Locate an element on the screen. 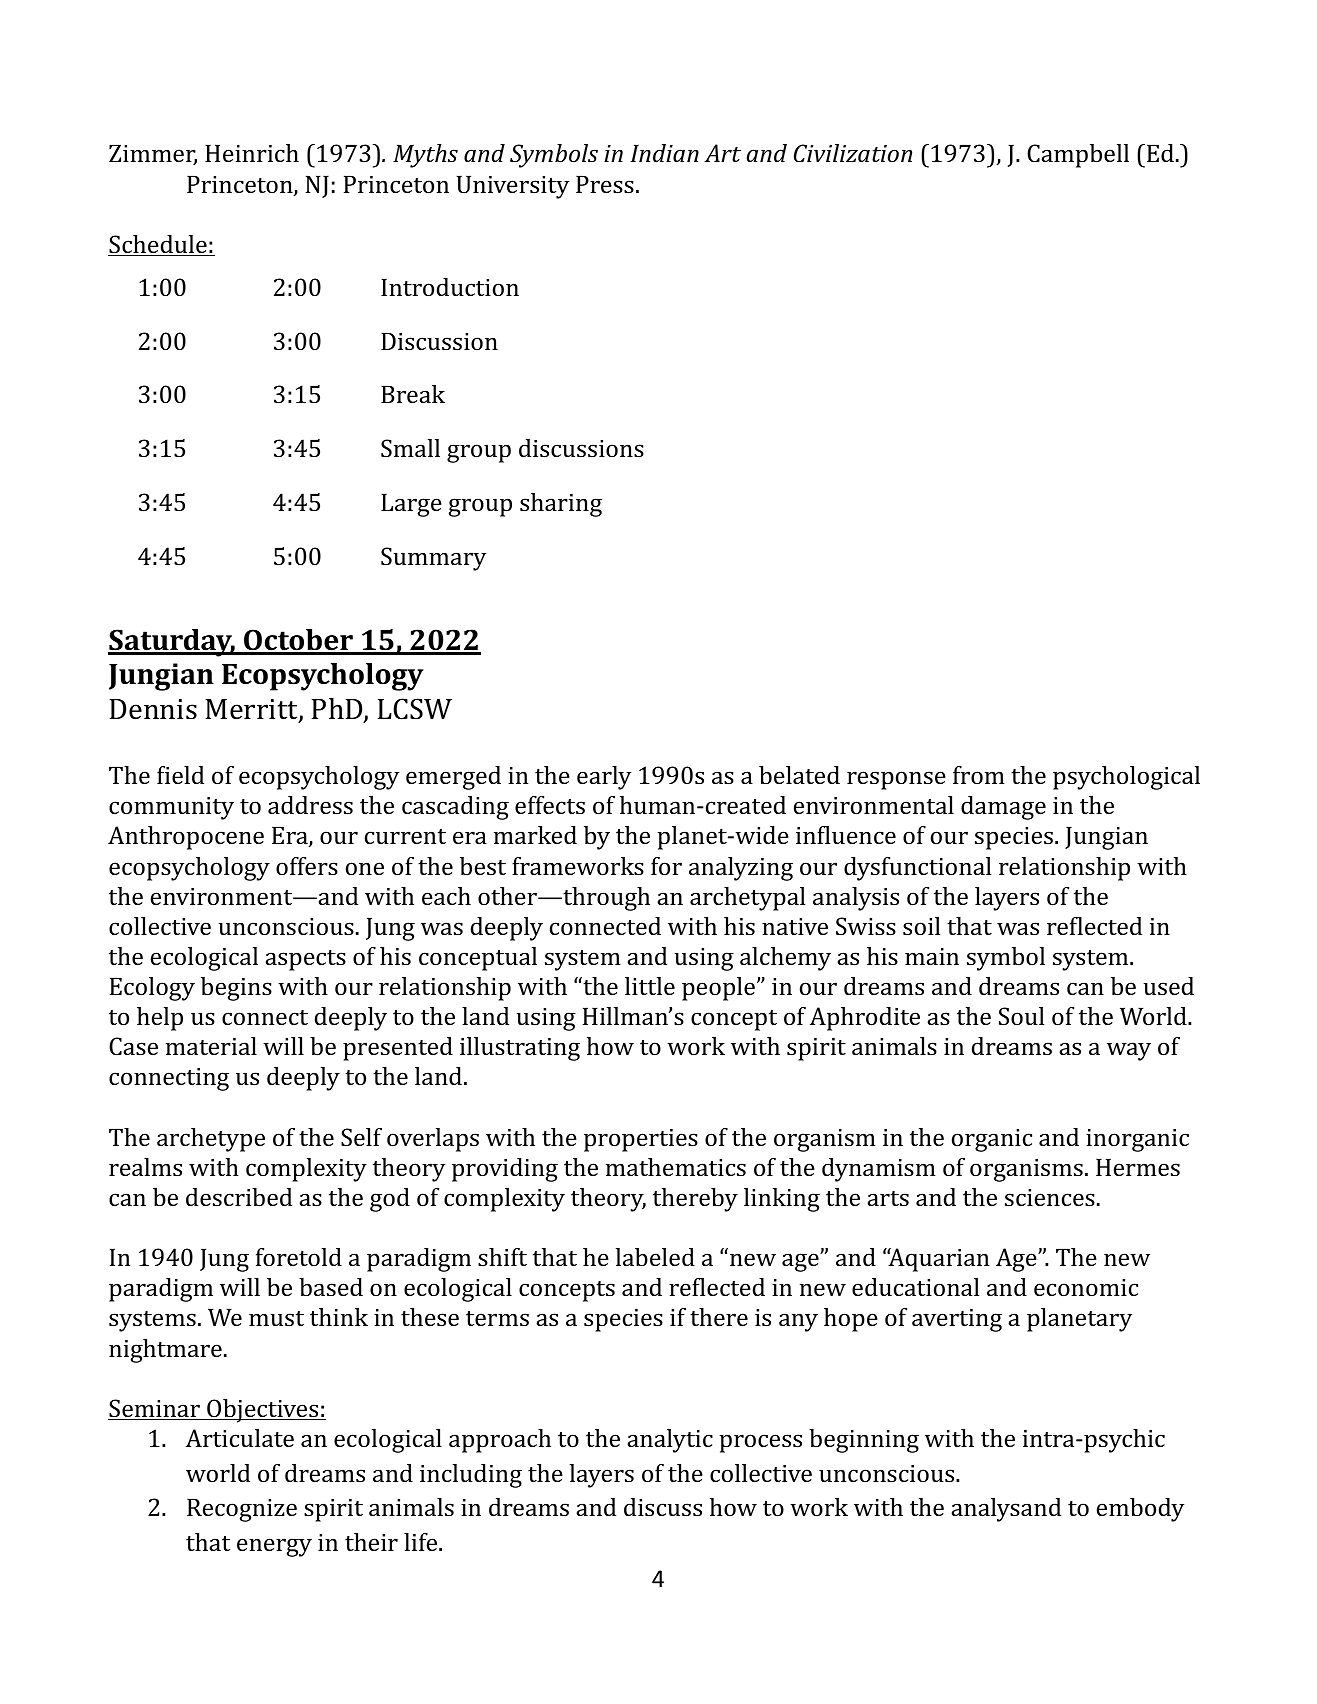 The width and height of the screenshot is (1317, 1704). from is located at coordinates (979, 775).
